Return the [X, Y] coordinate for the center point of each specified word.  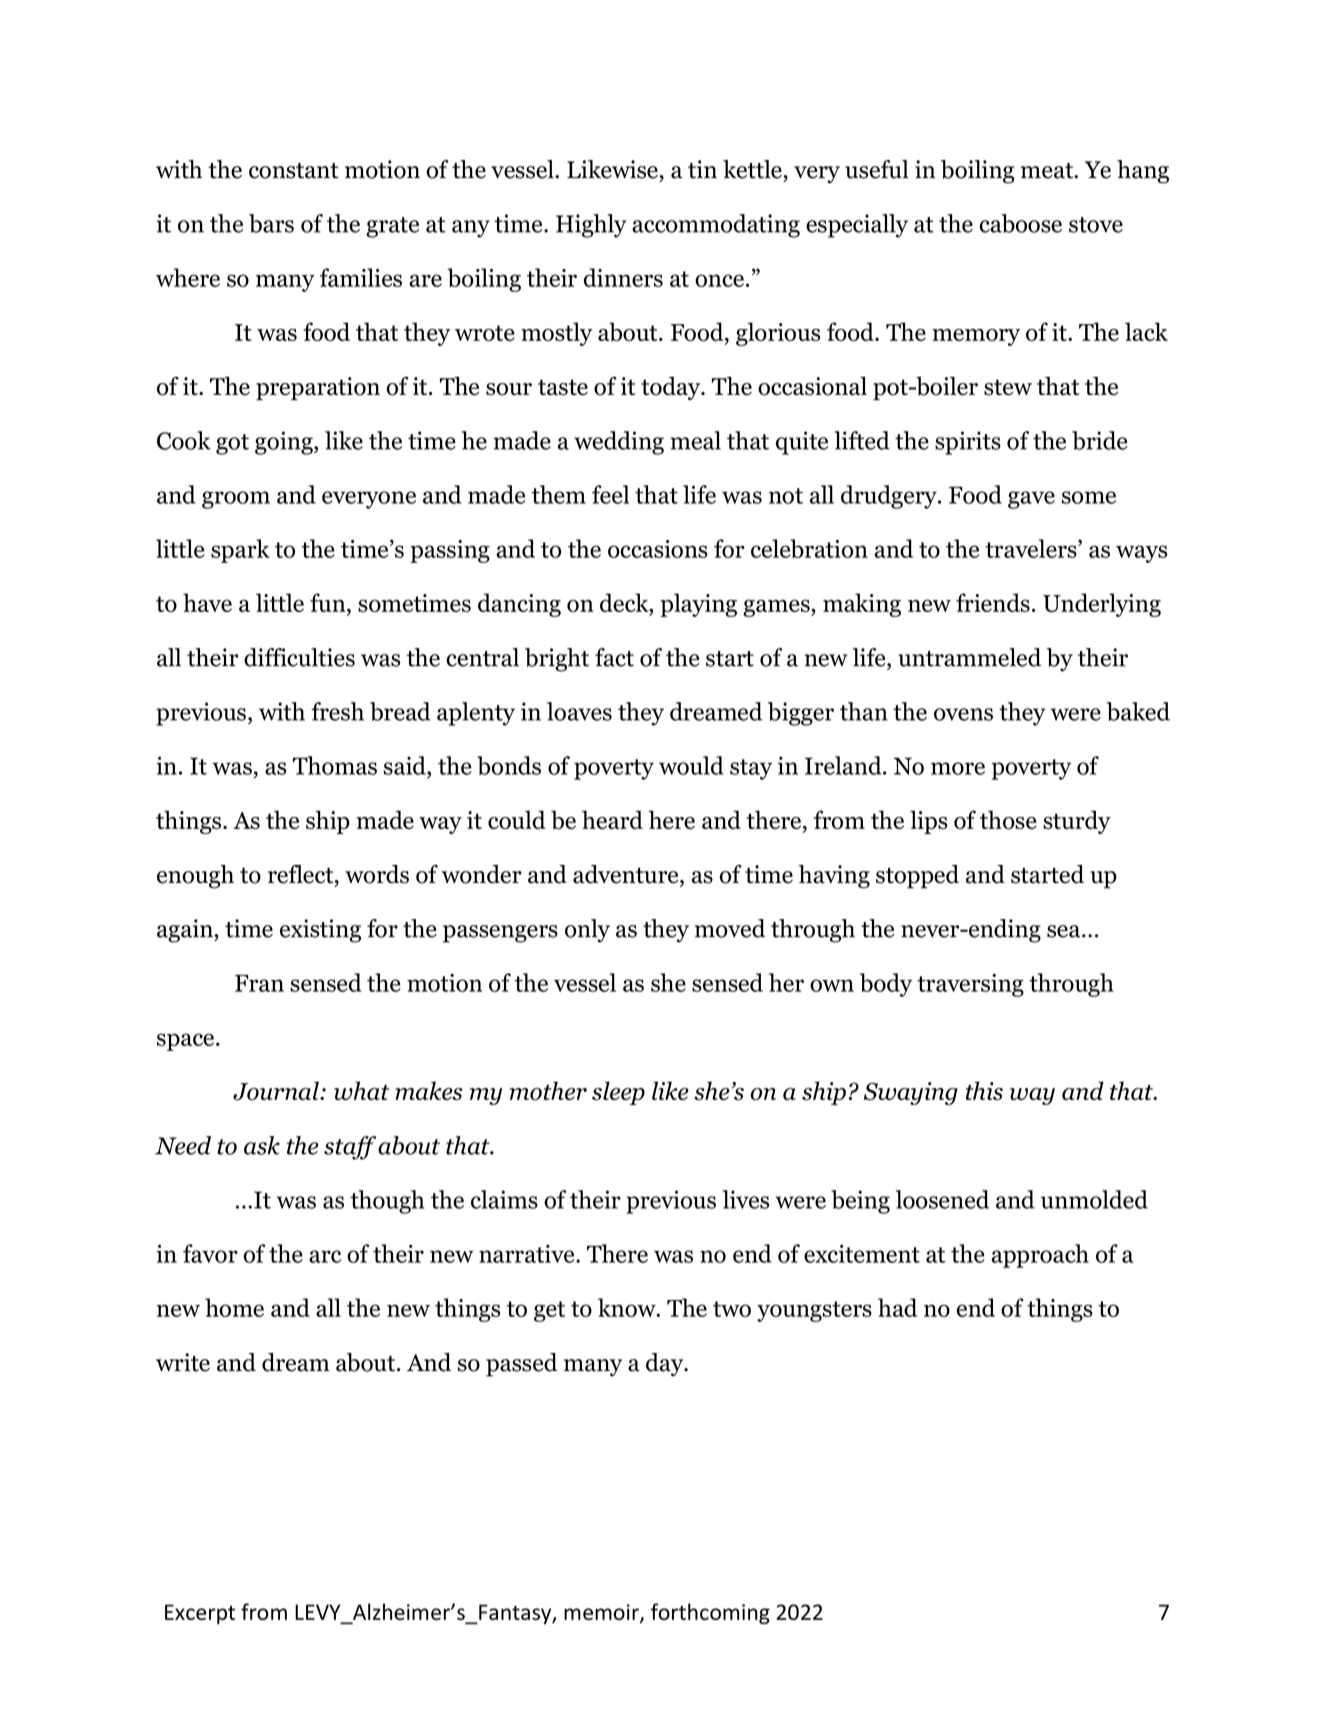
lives [746, 1199]
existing [320, 931]
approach [1040, 1256]
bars [271, 223]
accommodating [716, 226]
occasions [658, 549]
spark [240, 551]
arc [325, 1256]
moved [730, 928]
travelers [1032, 548]
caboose [1020, 223]
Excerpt [200, 1614]
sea [1065, 931]
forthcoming [710, 1613]
